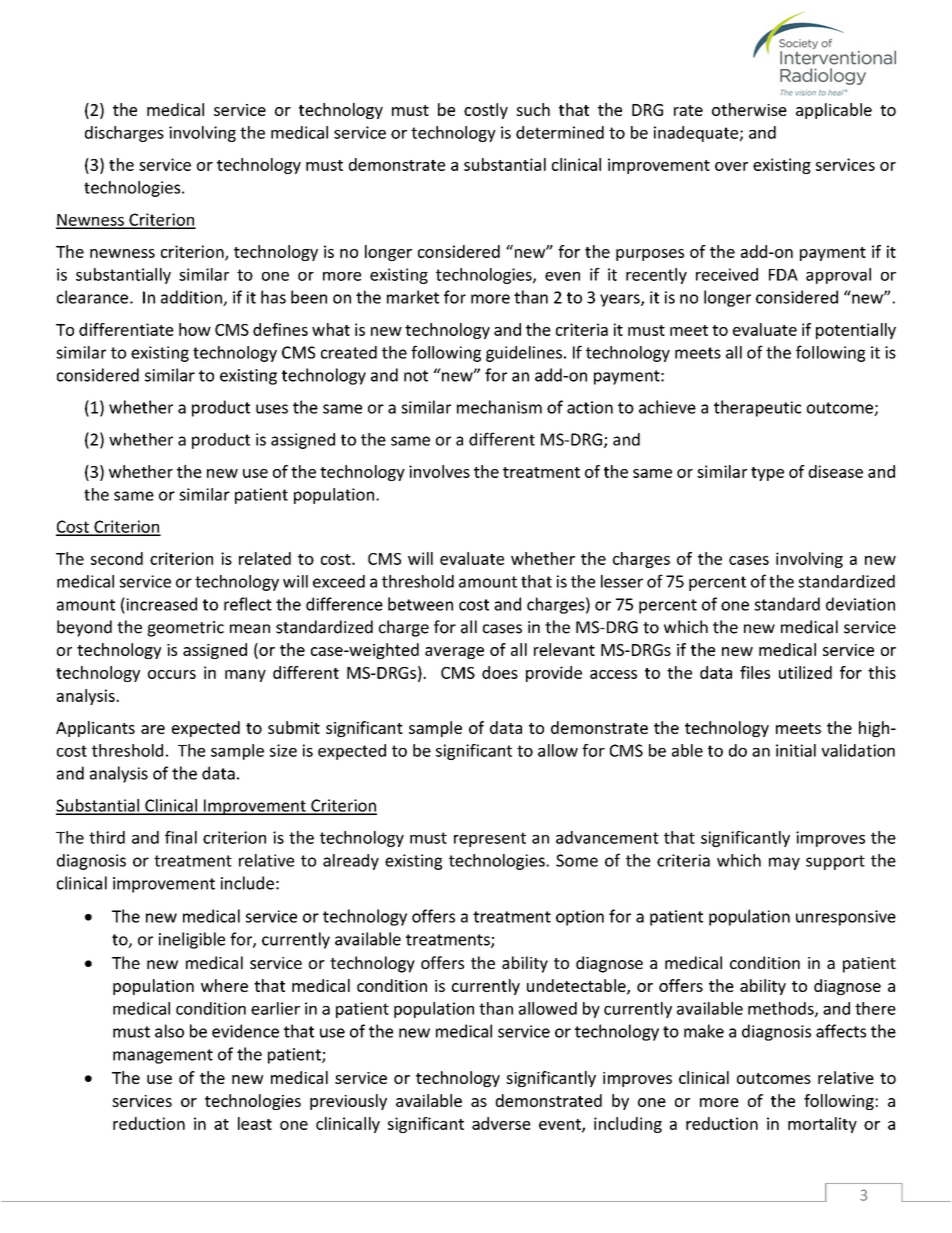 The image size is (952, 1233). What do you see at coordinates (784, 863) in the screenshot?
I see `may` at bounding box center [784, 863].
